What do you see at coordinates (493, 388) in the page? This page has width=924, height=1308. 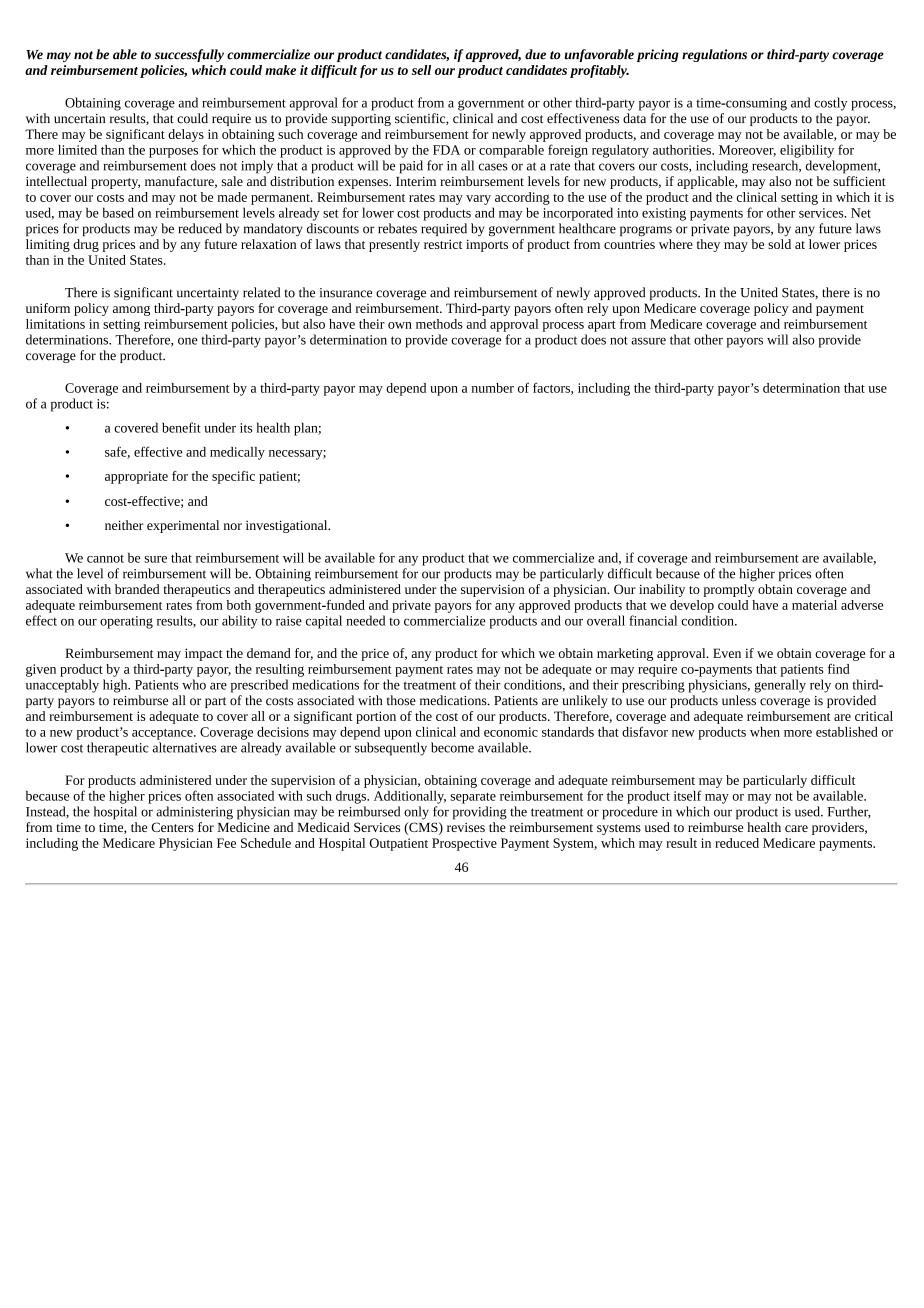 I see `number` at bounding box center [493, 388].
